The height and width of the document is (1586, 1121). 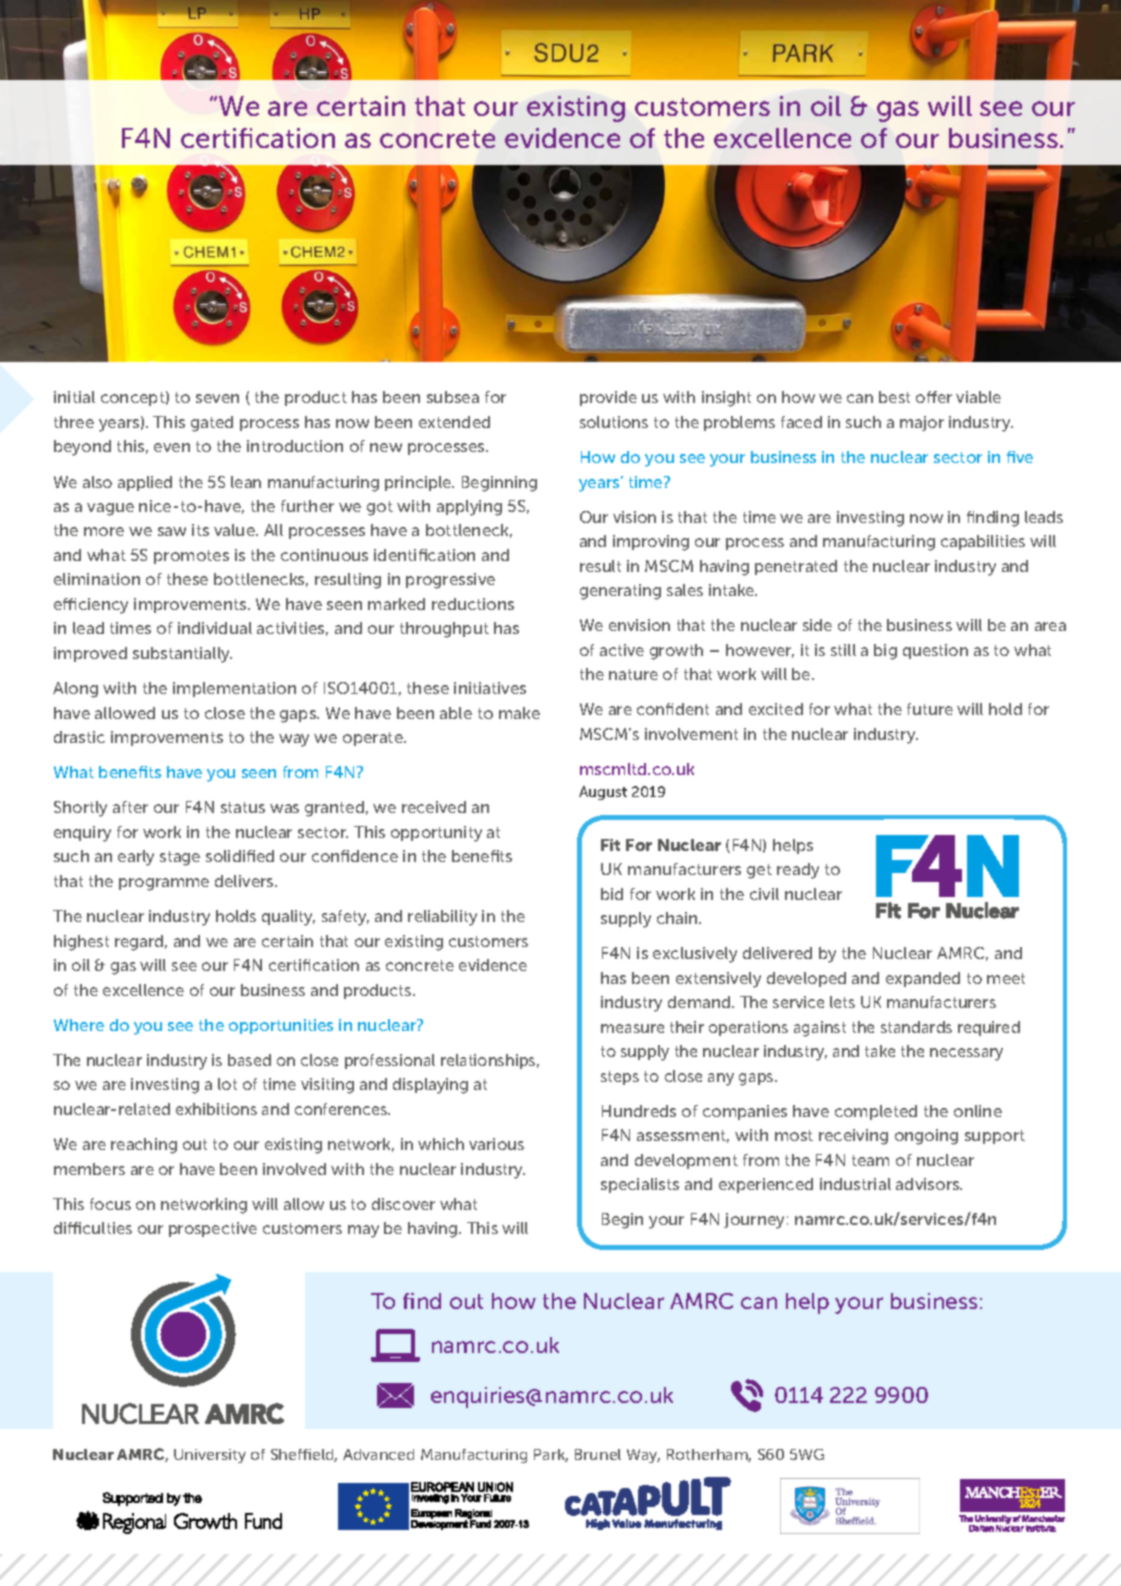 What do you see at coordinates (212, 424) in the document?
I see `gated` at bounding box center [212, 424].
